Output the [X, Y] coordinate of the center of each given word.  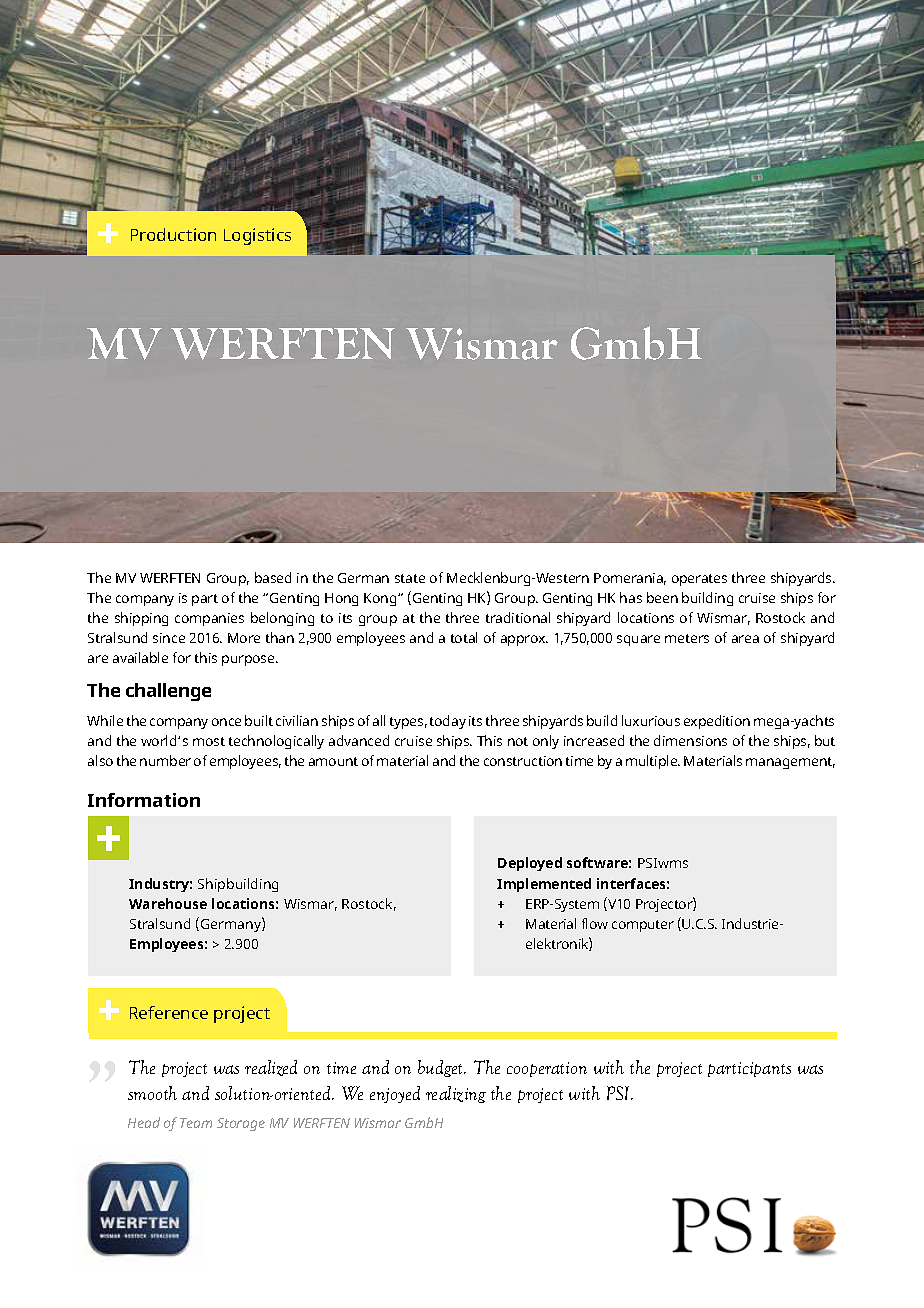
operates [699, 580]
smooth [152, 1093]
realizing [456, 1094]
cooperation [547, 1069]
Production [173, 234]
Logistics [257, 236]
